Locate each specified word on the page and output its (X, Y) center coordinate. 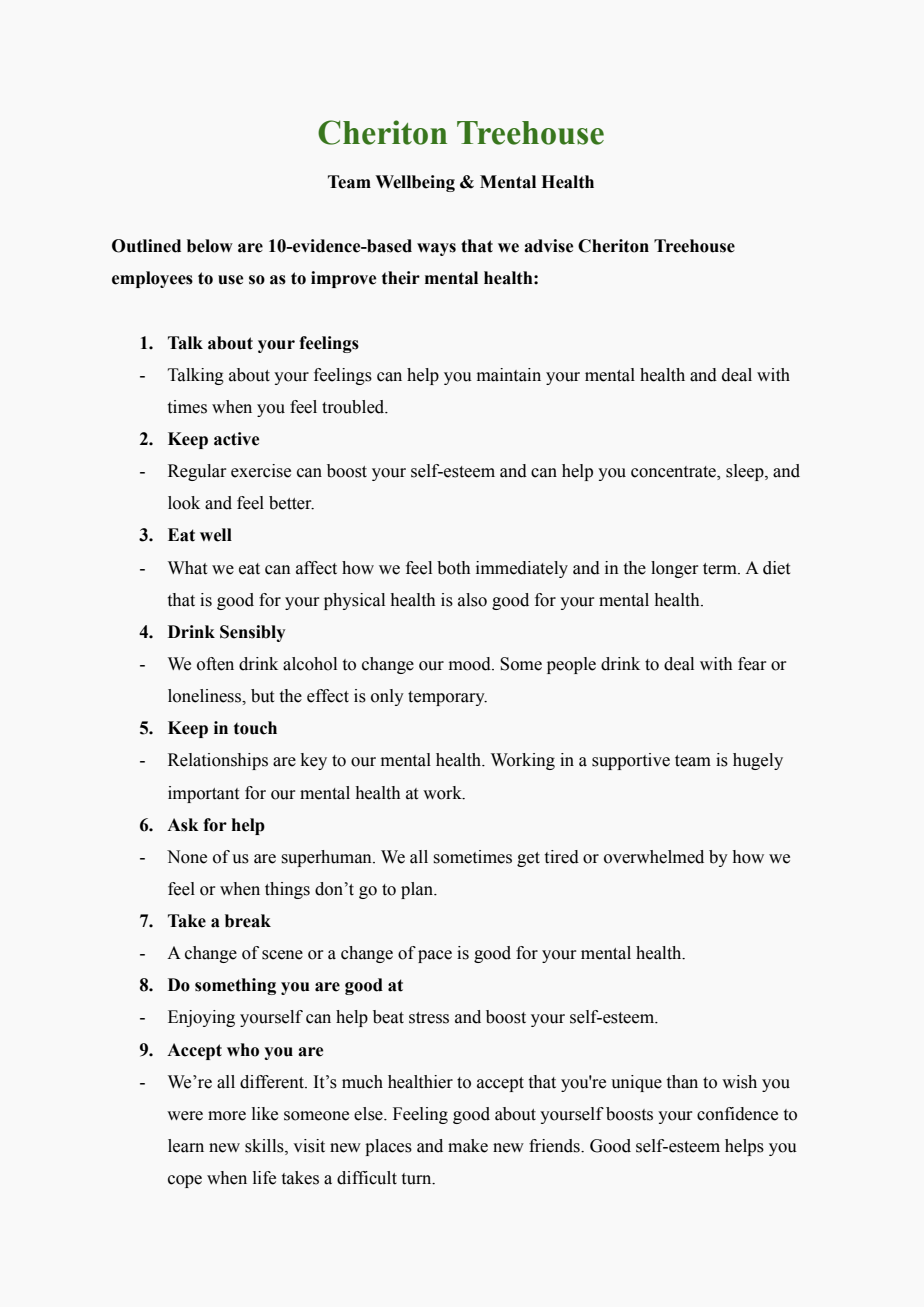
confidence (737, 1114)
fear (752, 664)
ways (436, 249)
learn (186, 1146)
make (468, 1146)
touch (255, 728)
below (210, 246)
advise (548, 246)
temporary (447, 698)
